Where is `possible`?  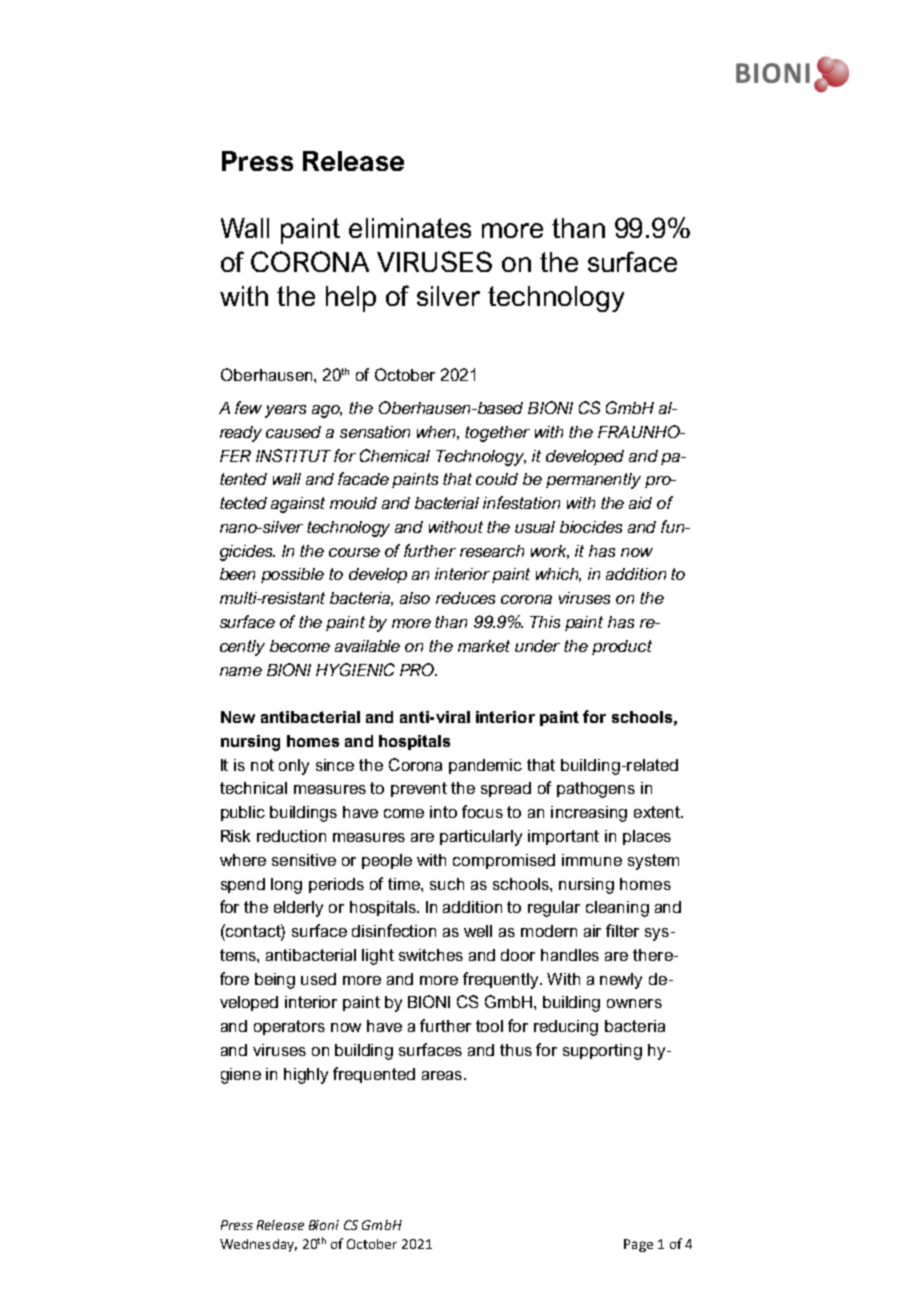
possible is located at coordinates (292, 575).
